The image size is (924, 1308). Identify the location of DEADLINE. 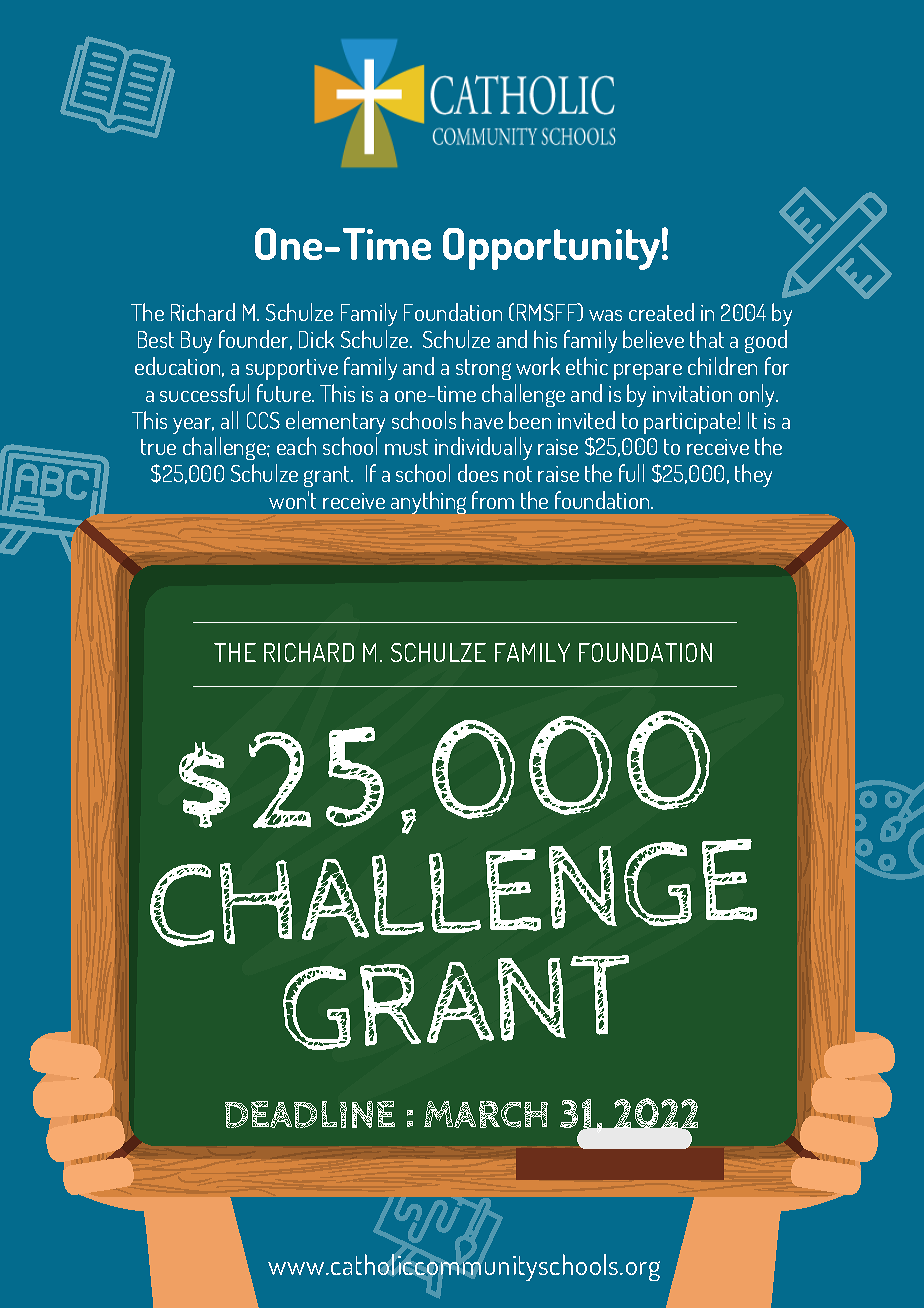
(310, 1114).
